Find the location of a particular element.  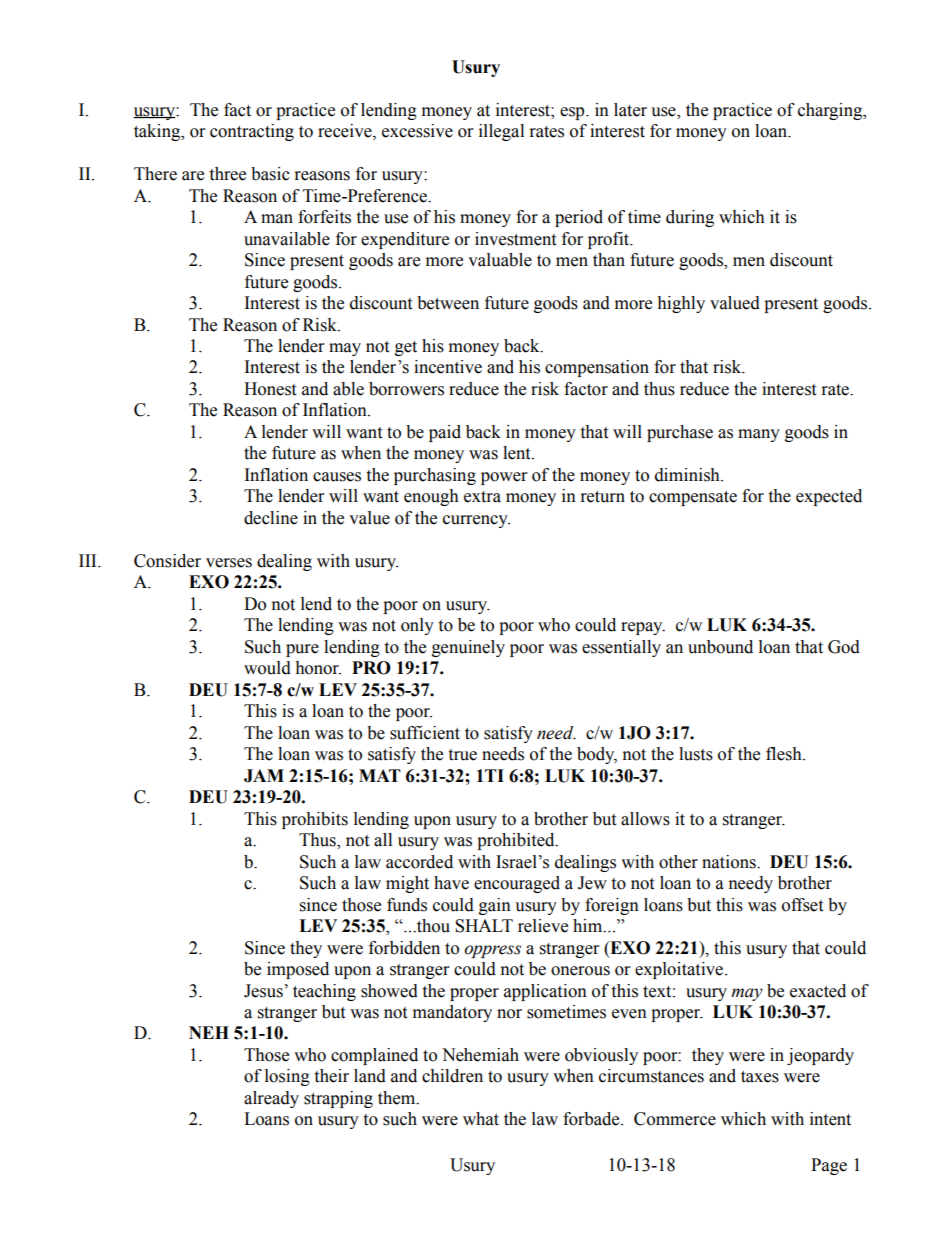

genuinely is located at coordinates (468, 648).
